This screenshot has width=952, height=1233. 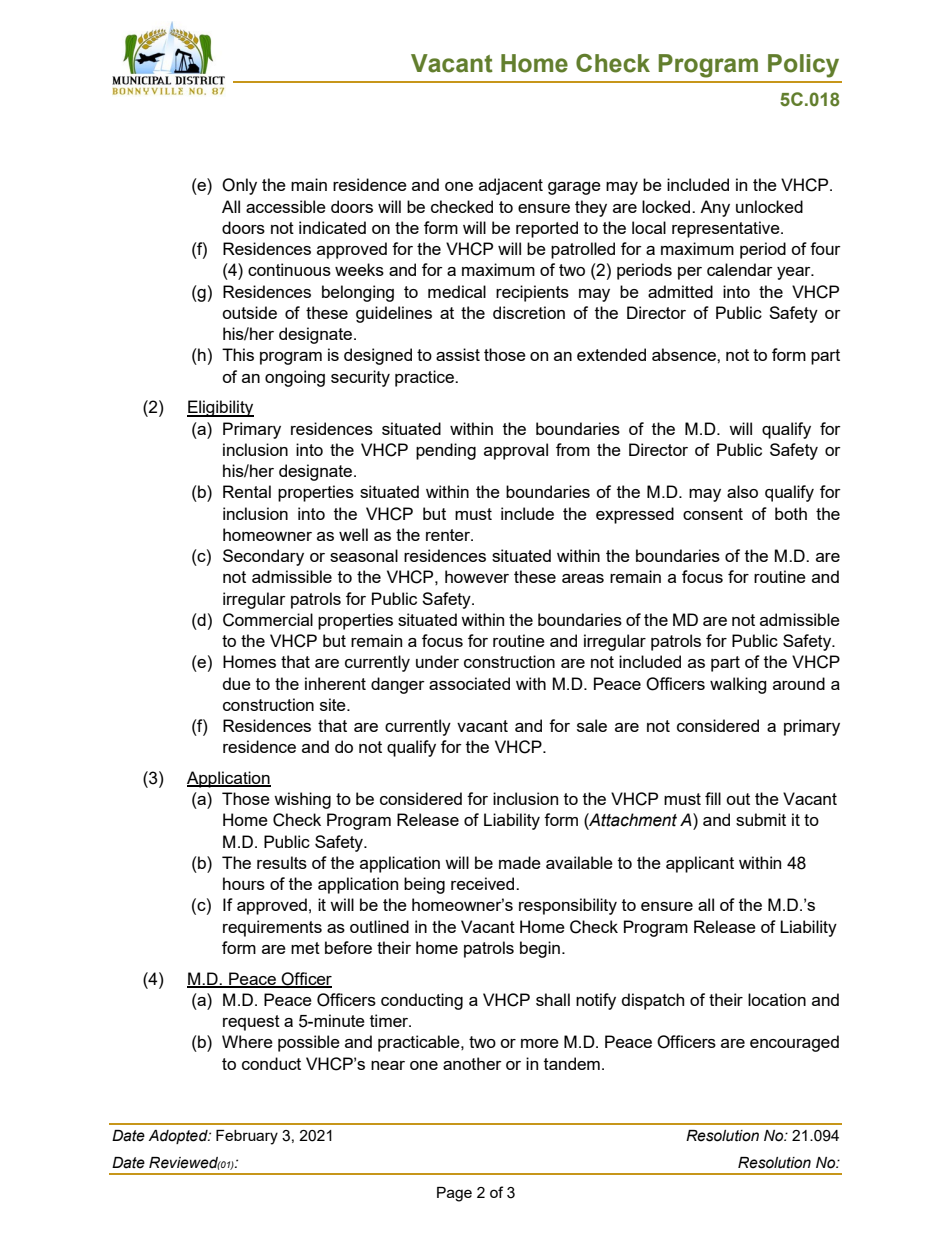 I want to click on Rental, so click(x=247, y=491).
